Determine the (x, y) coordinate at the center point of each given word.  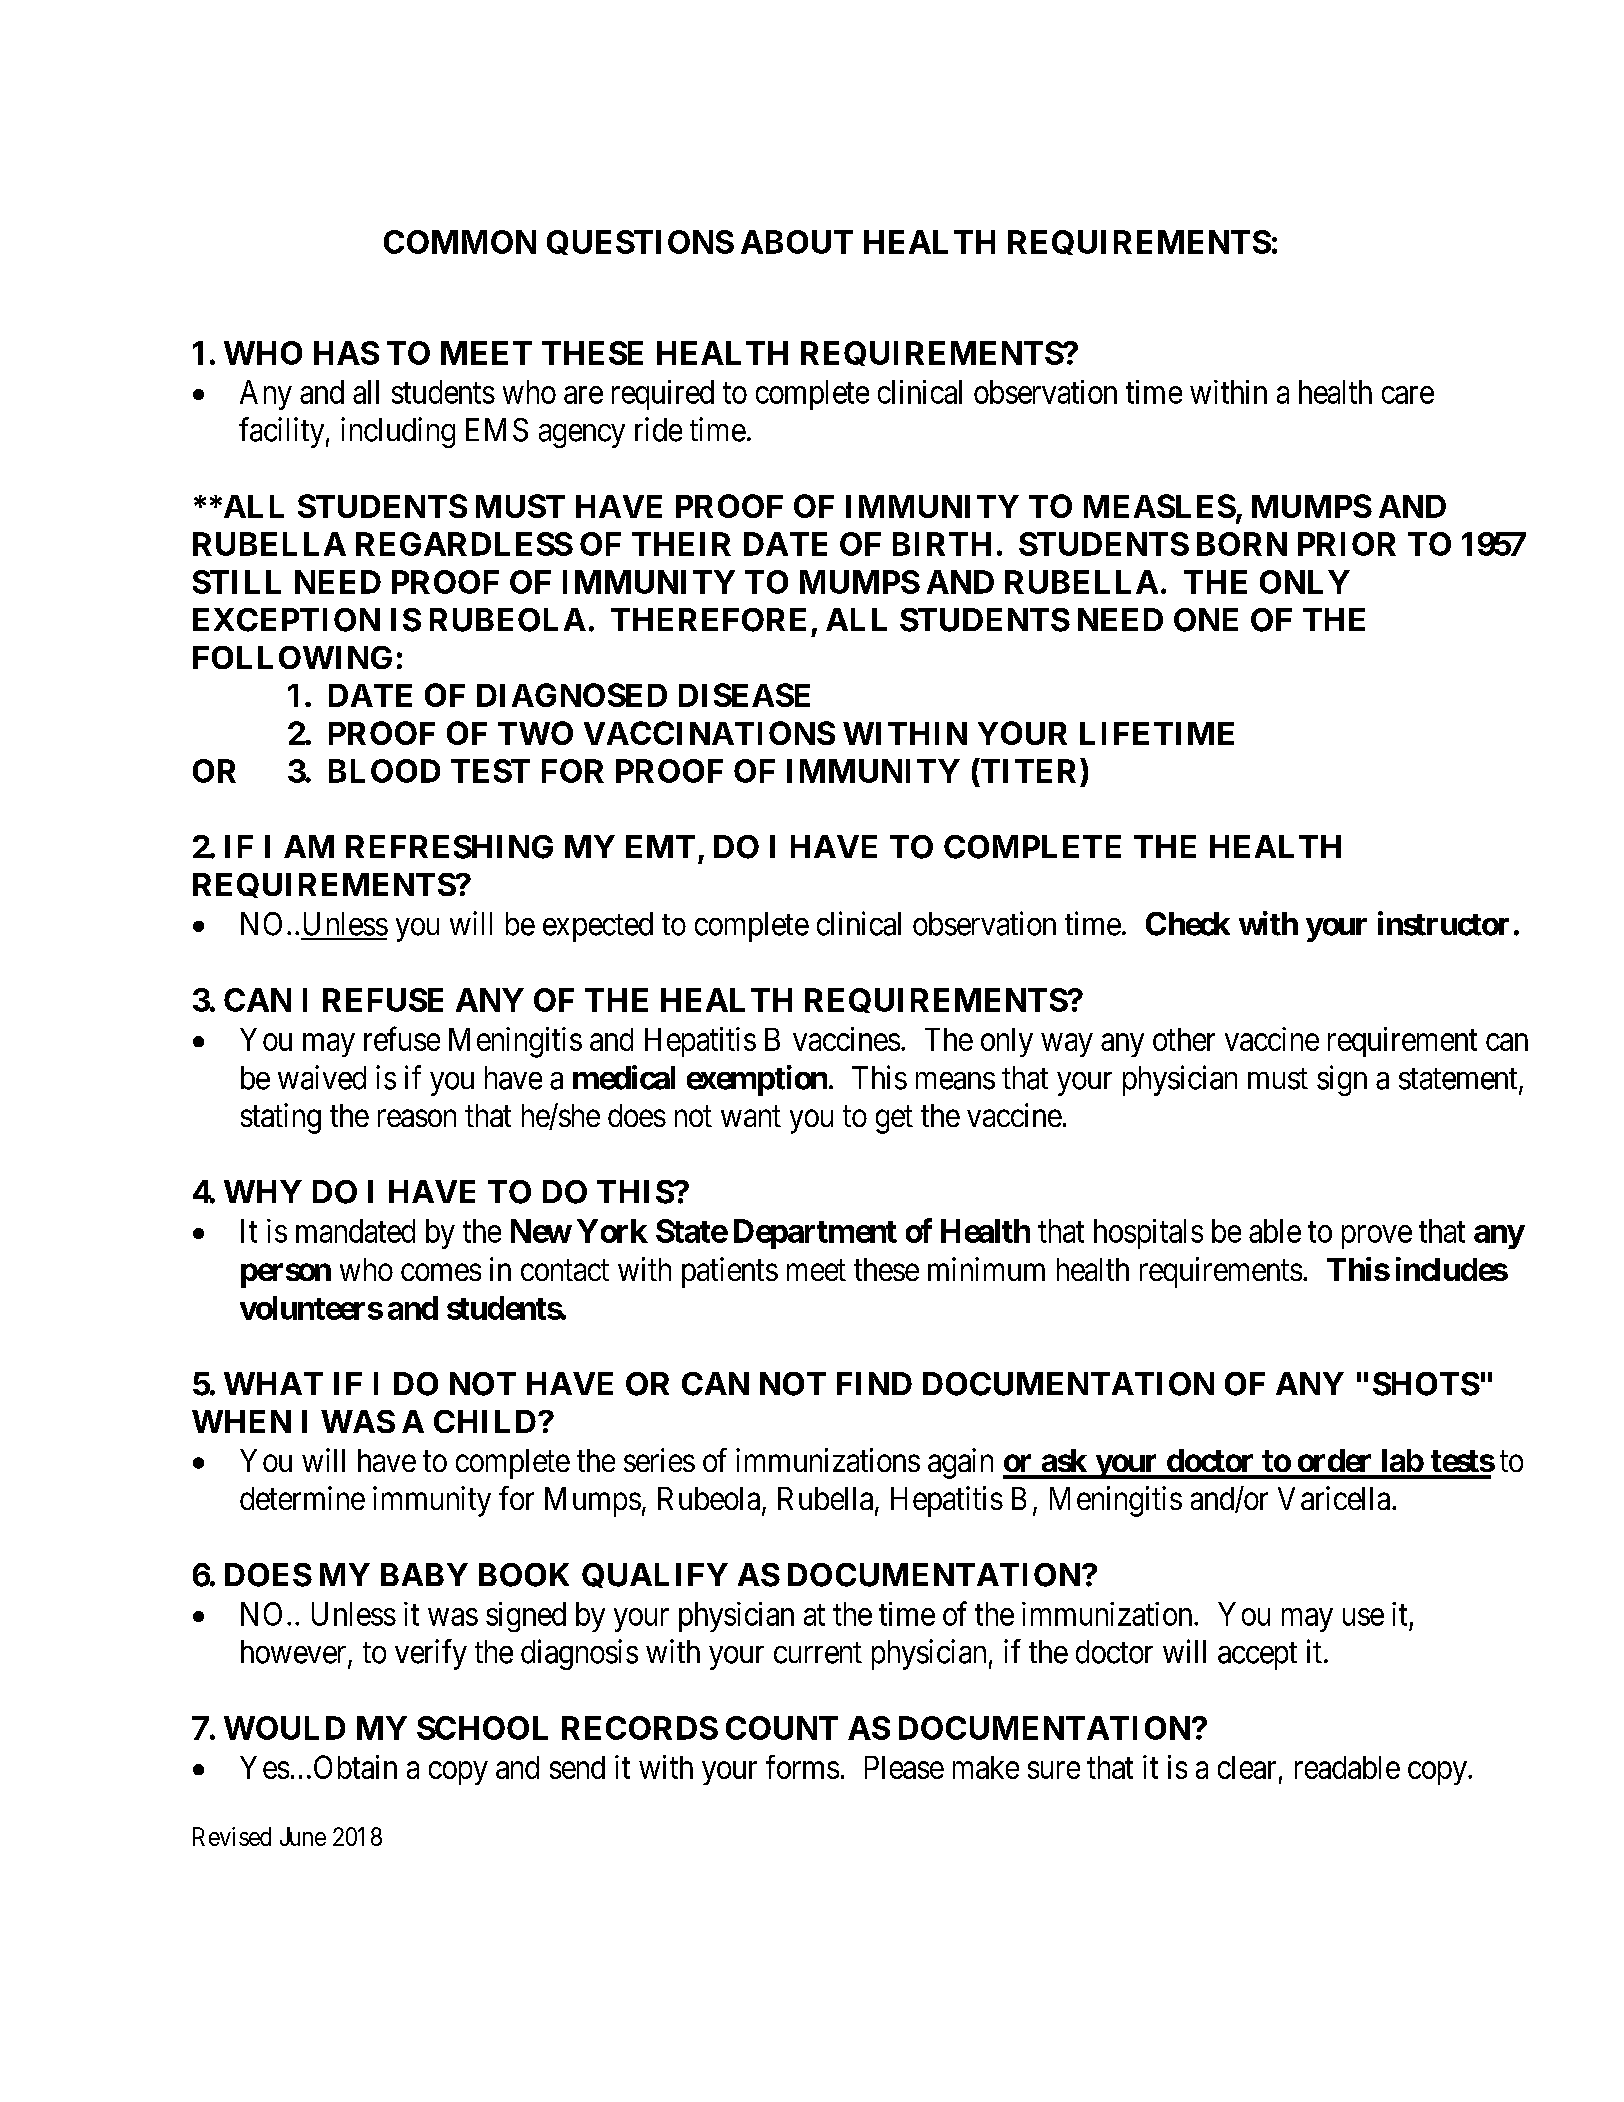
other (1184, 1039)
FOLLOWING (292, 657)
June (303, 1836)
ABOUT (797, 242)
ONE (1206, 620)
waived (322, 1077)
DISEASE (744, 695)
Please (904, 1767)
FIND (874, 1383)
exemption (757, 1080)
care (1408, 395)
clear (1247, 1767)
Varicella (1335, 1498)
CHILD (485, 1421)
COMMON (460, 242)
